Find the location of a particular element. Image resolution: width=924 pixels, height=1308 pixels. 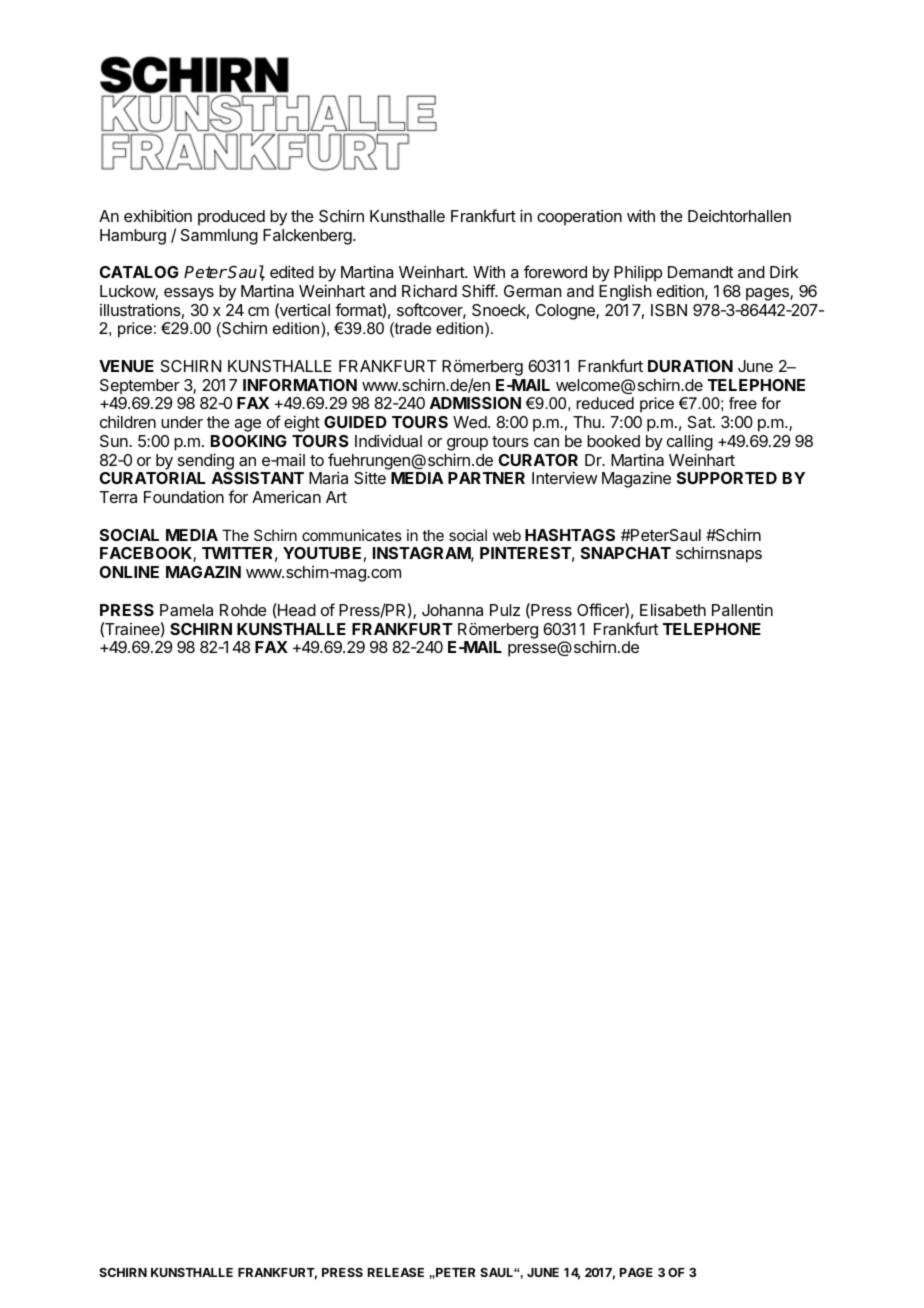

Rohde is located at coordinates (243, 610).
